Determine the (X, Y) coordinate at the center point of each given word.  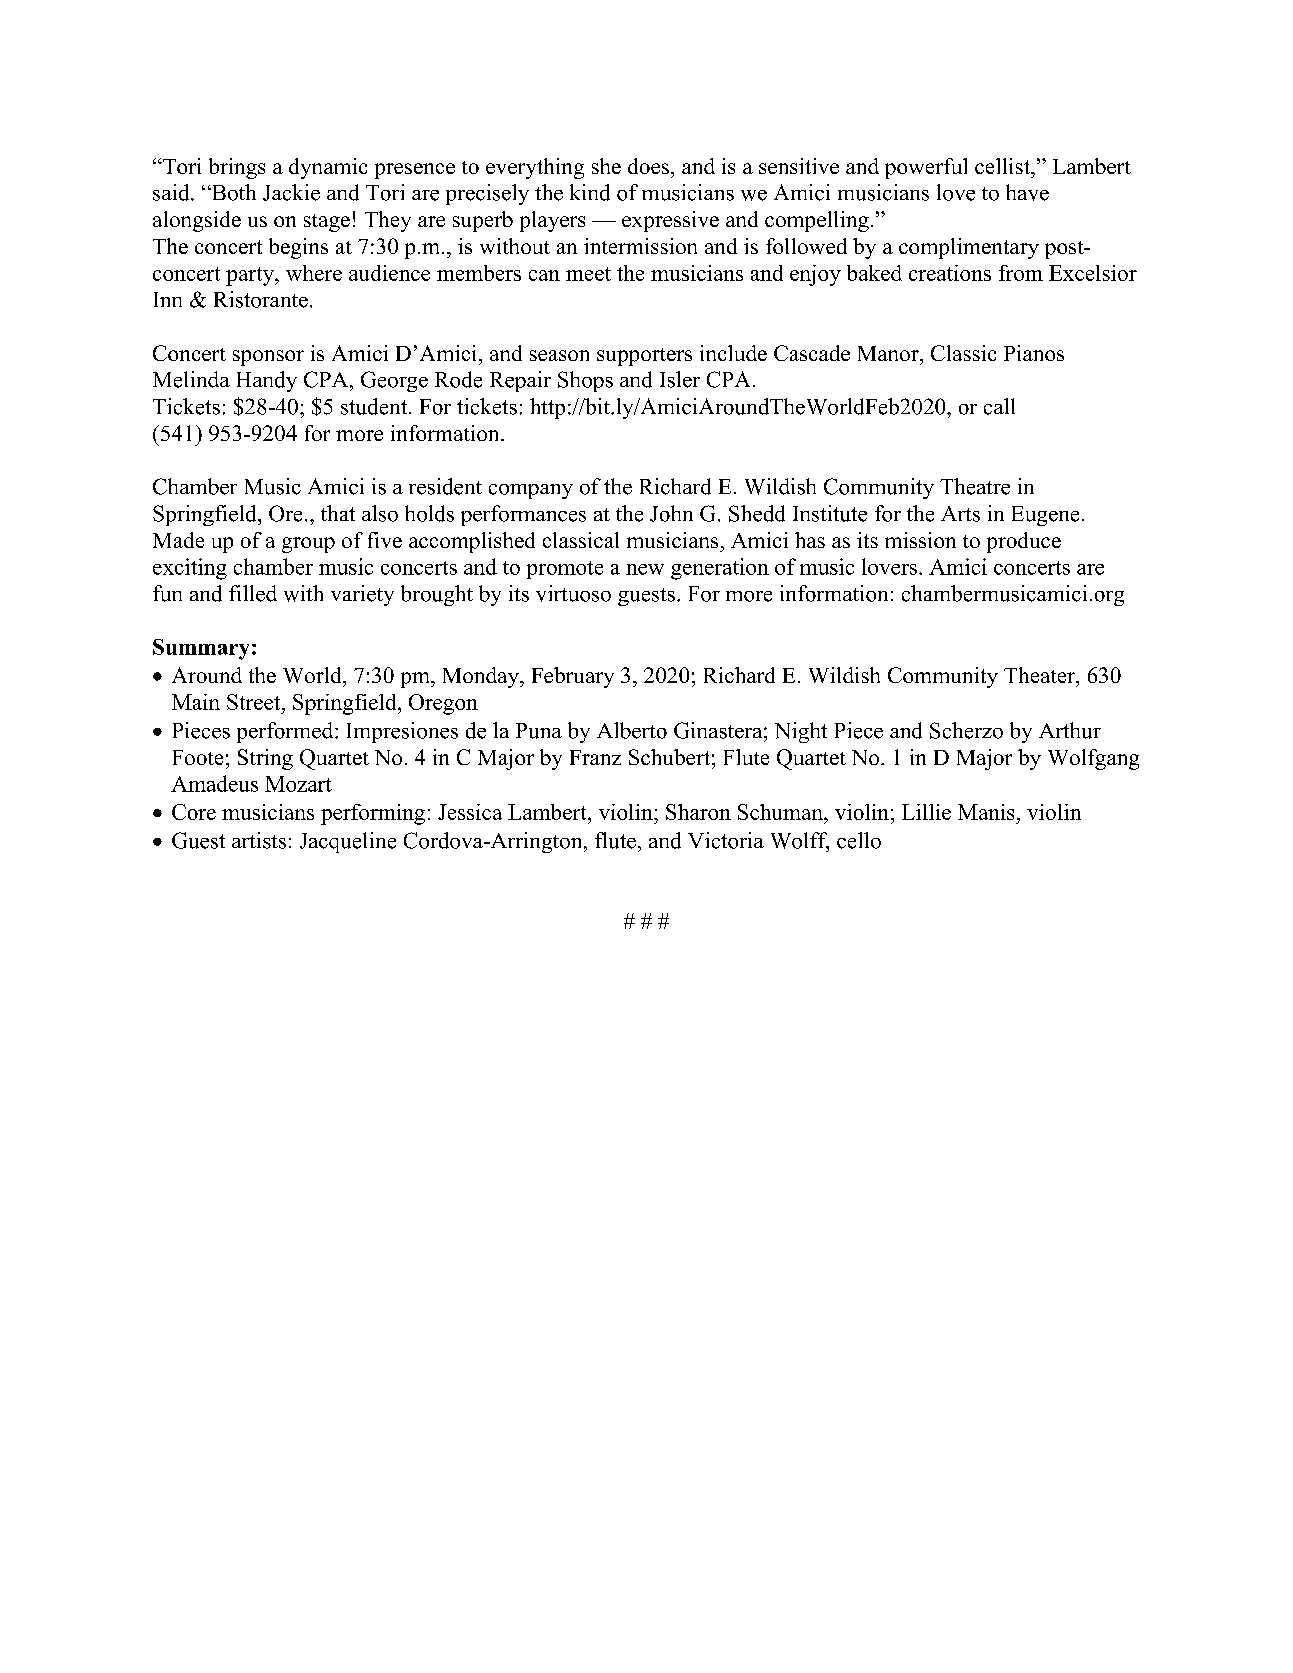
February (573, 677)
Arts (960, 514)
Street (255, 702)
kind (590, 192)
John (671, 513)
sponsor (268, 358)
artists (259, 840)
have (1027, 192)
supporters (644, 357)
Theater (1040, 675)
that (338, 513)
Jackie (291, 192)
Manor (889, 353)
